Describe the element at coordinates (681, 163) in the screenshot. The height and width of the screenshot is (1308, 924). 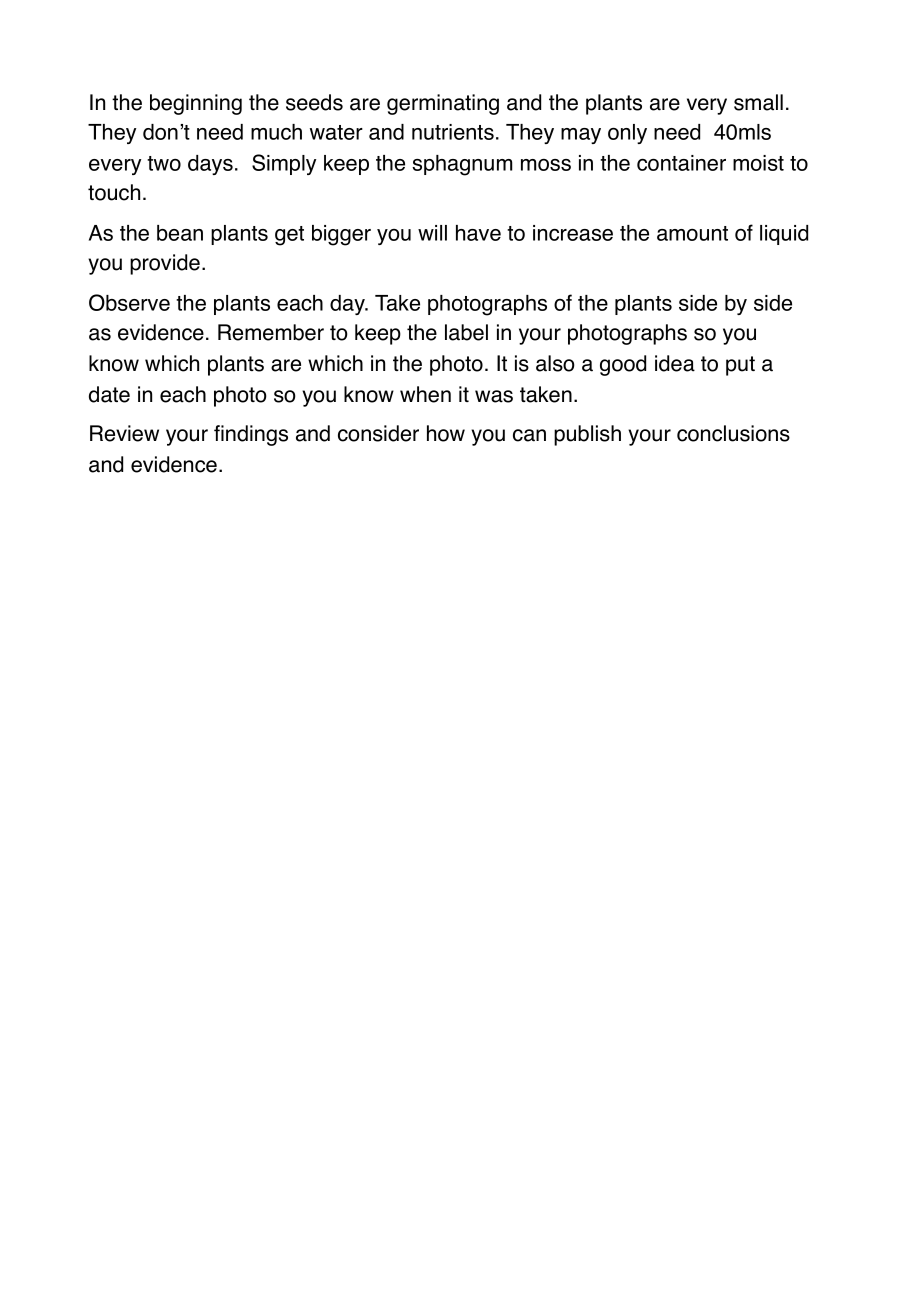
I see `container` at that location.
